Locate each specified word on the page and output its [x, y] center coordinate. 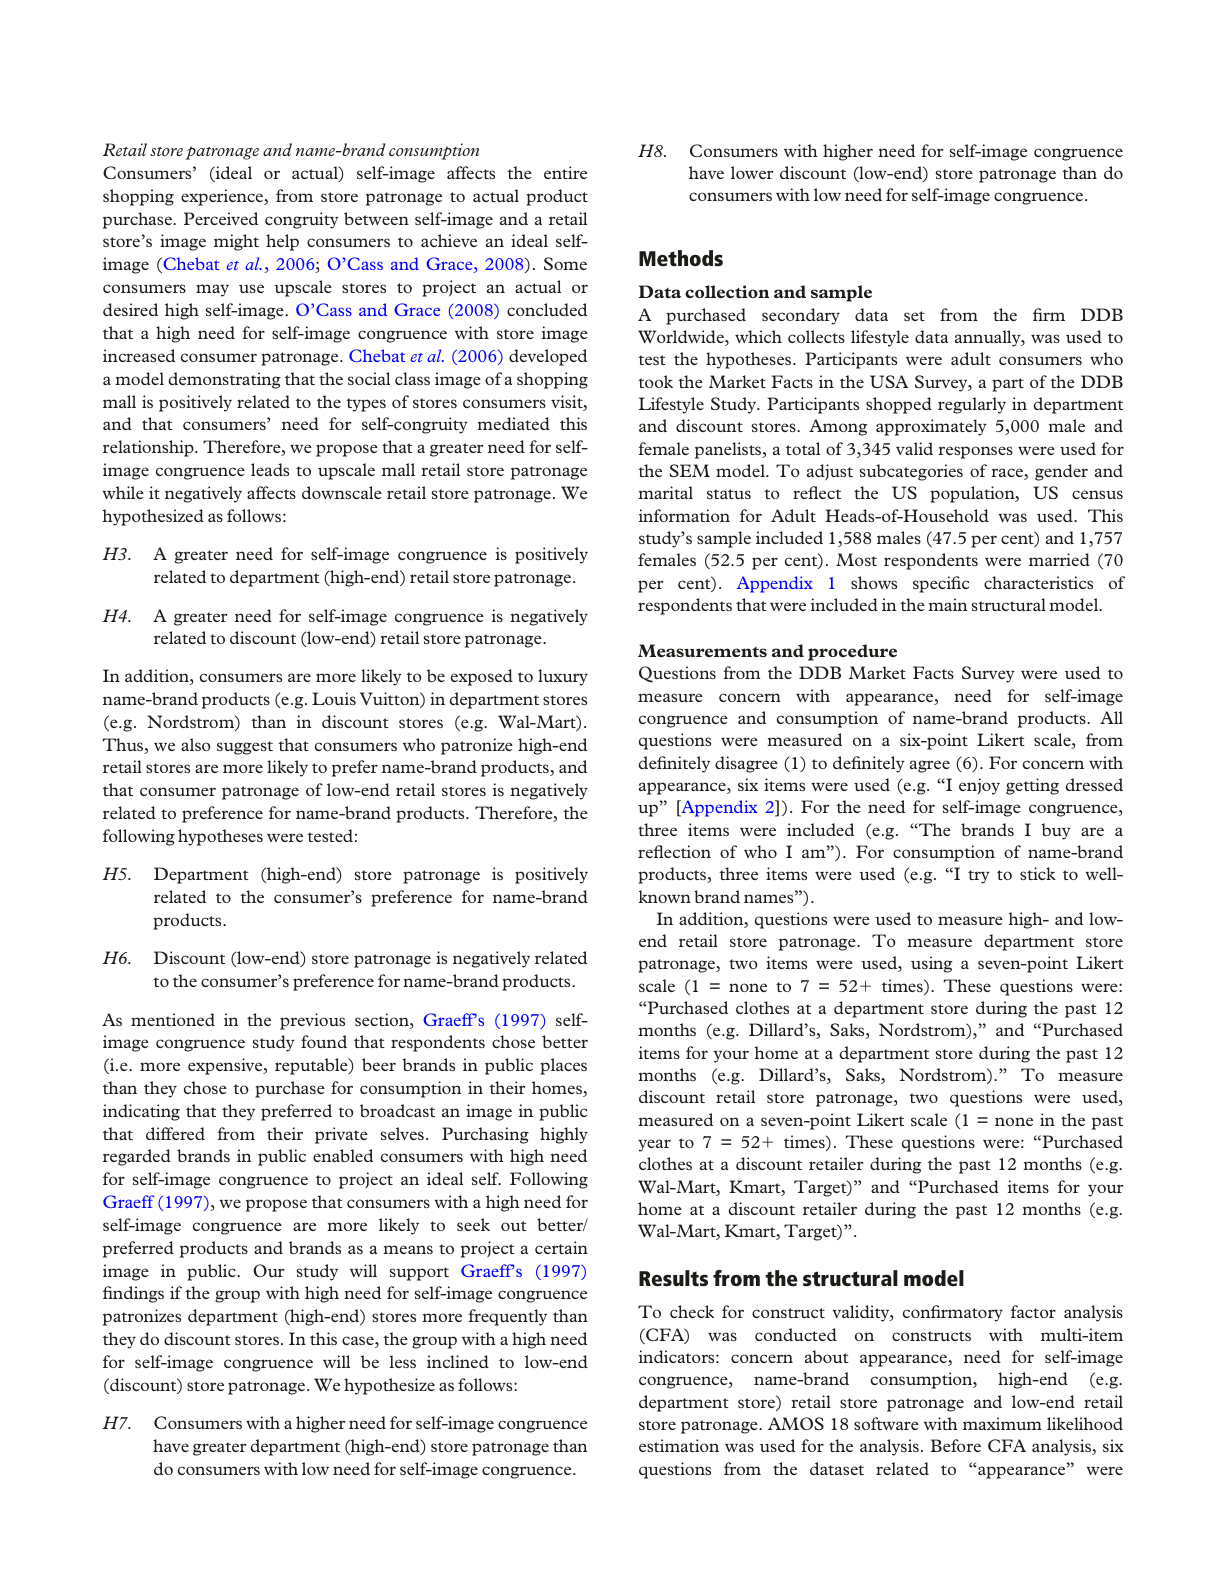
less [403, 1361]
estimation [679, 1445]
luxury [563, 677]
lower [752, 172]
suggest [245, 748]
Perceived [221, 218]
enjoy [979, 786]
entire [565, 172]
